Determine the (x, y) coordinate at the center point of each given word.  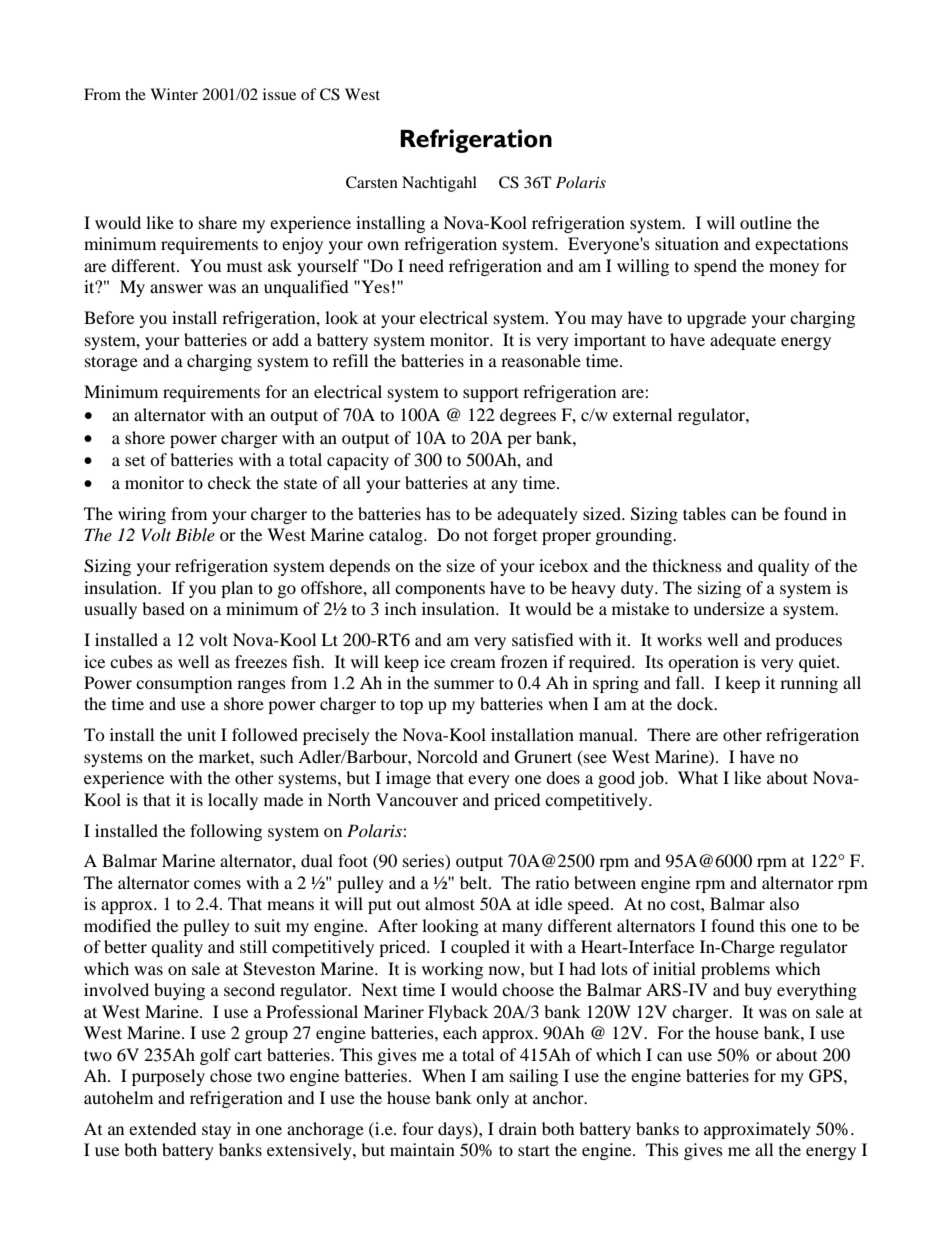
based (163, 608)
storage (111, 363)
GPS (825, 1076)
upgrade (716, 319)
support (491, 394)
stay (216, 1131)
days (456, 1130)
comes (217, 884)
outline (766, 222)
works (679, 639)
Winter (174, 94)
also (784, 903)
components (440, 590)
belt (475, 882)
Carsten (372, 182)
